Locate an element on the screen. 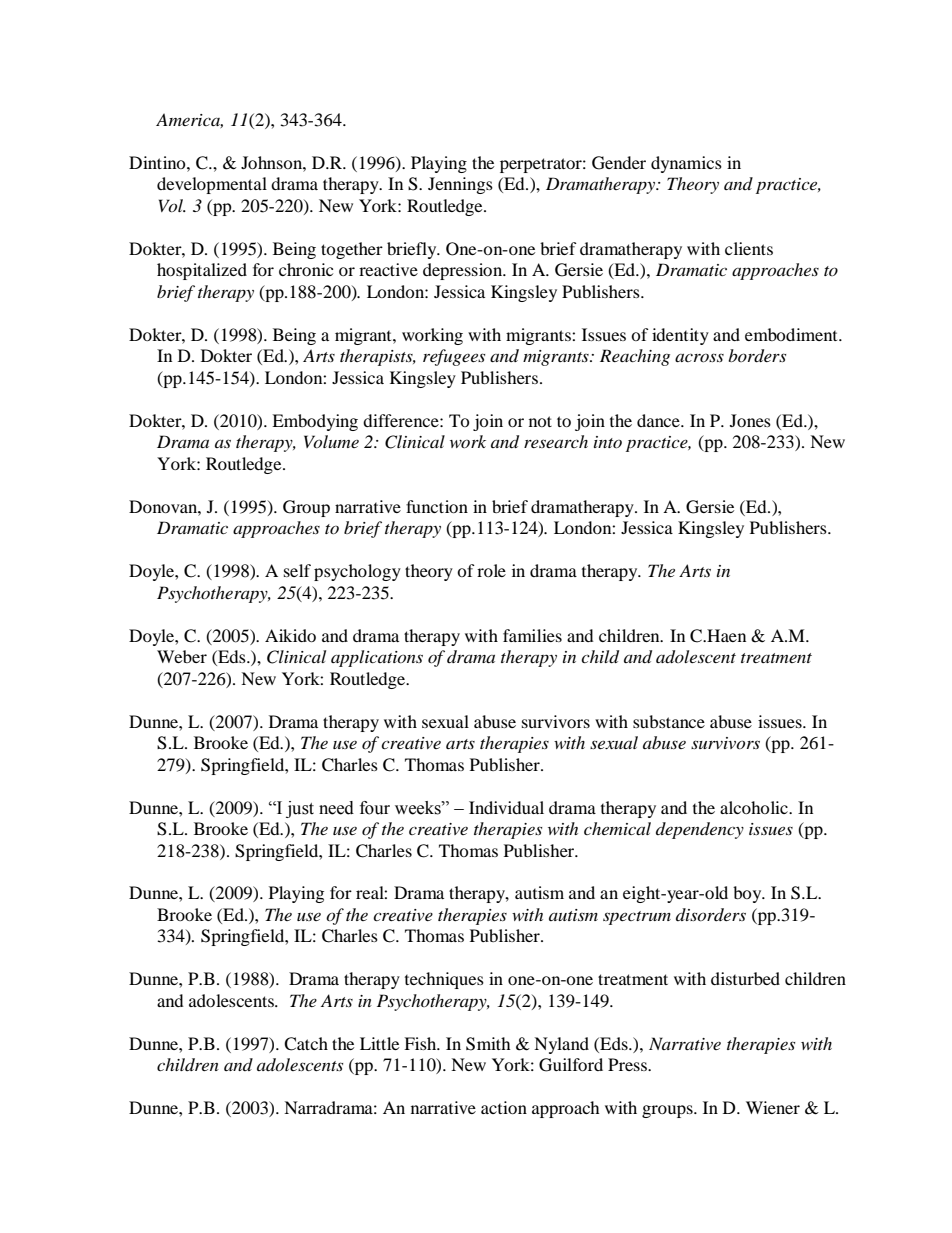 The width and height of the screenshot is (952, 1233). just is located at coordinates (300, 809).
